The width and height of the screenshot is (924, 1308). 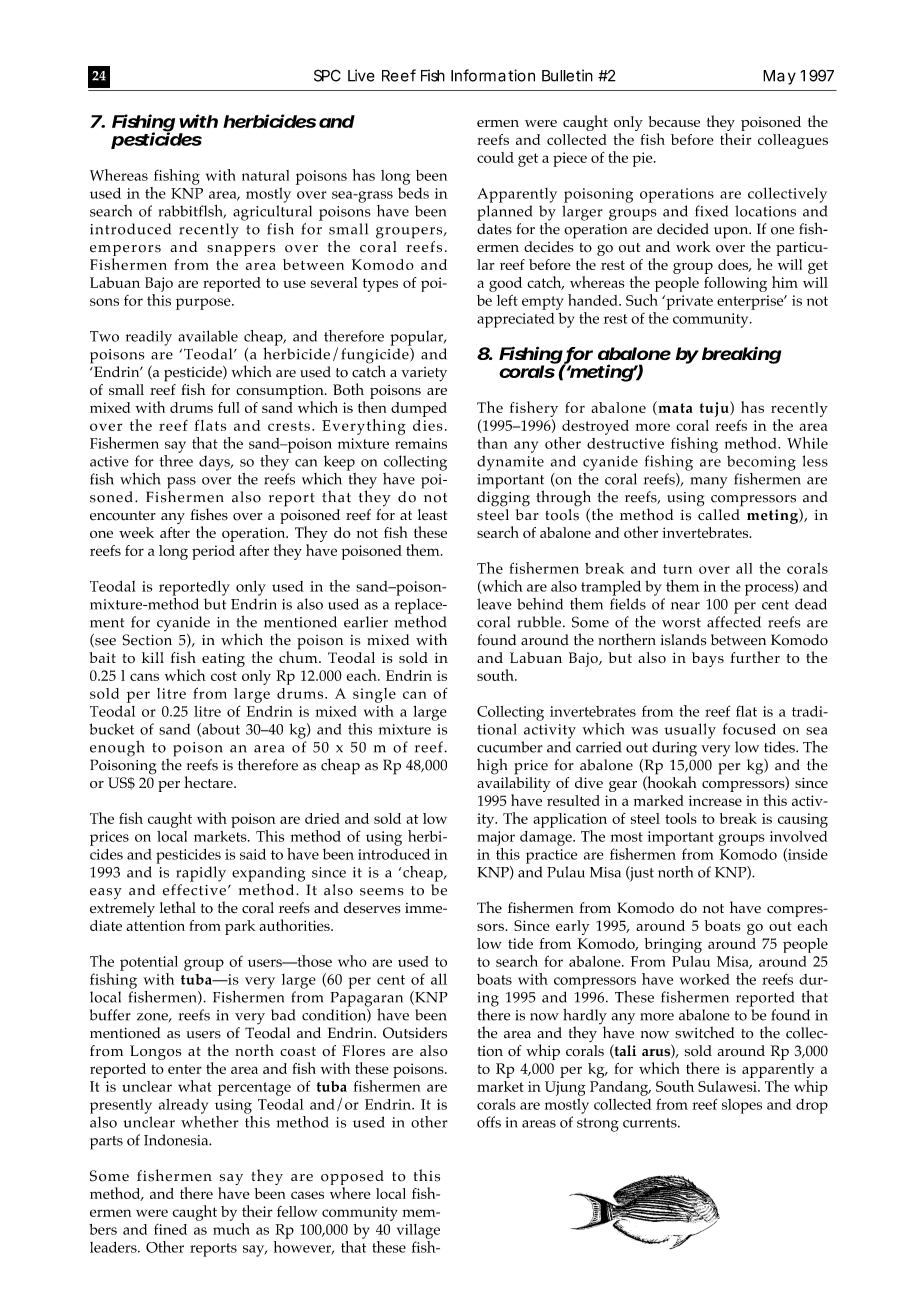 What do you see at coordinates (170, 1229) in the screenshot?
I see `fined` at bounding box center [170, 1229].
